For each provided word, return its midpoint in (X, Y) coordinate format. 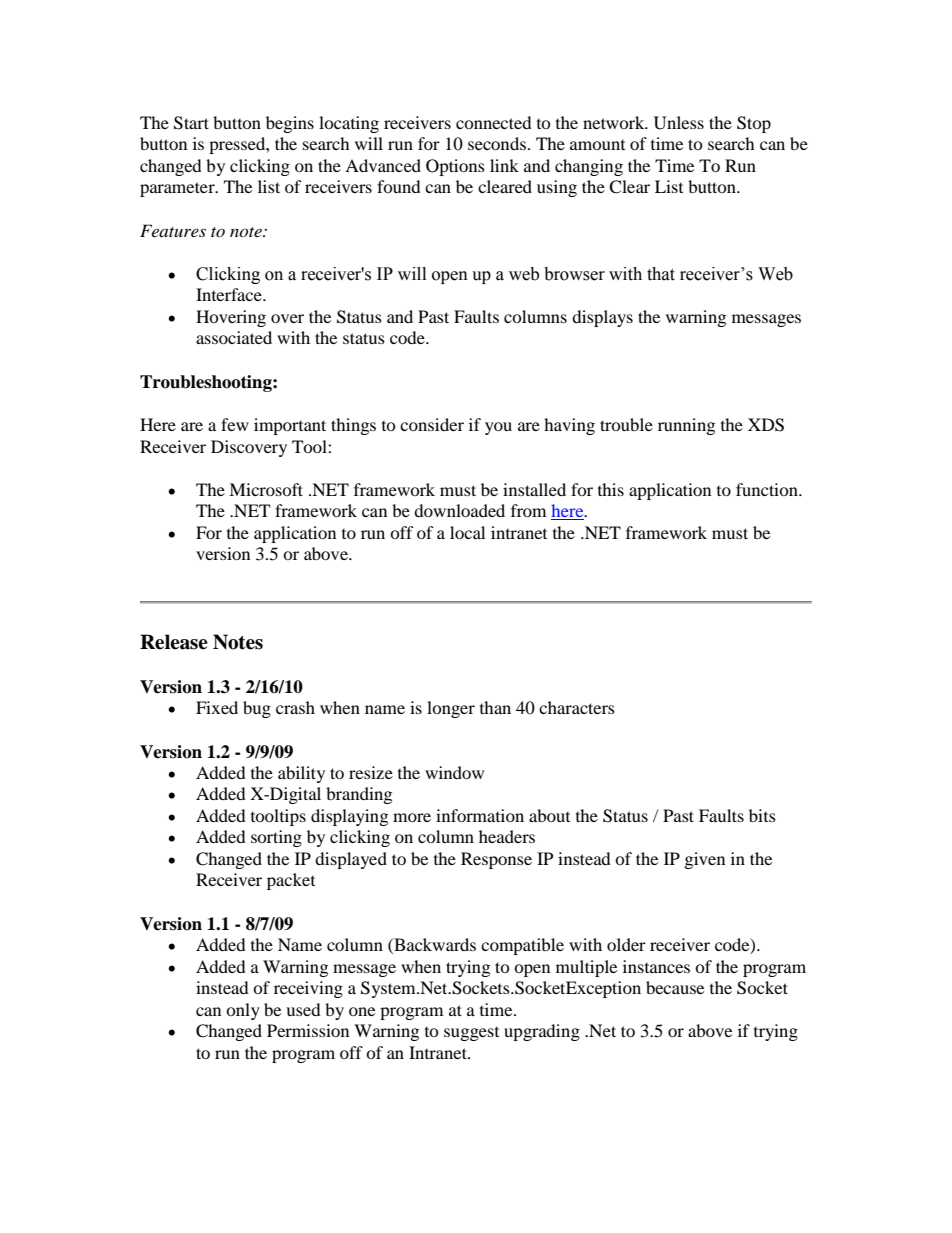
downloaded (459, 510)
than (495, 707)
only (243, 1011)
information (480, 815)
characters (577, 707)
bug (257, 709)
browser (574, 274)
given (705, 860)
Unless (679, 123)
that (661, 274)
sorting (276, 838)
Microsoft (266, 489)
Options (455, 167)
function (768, 489)
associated (234, 337)
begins (290, 124)
